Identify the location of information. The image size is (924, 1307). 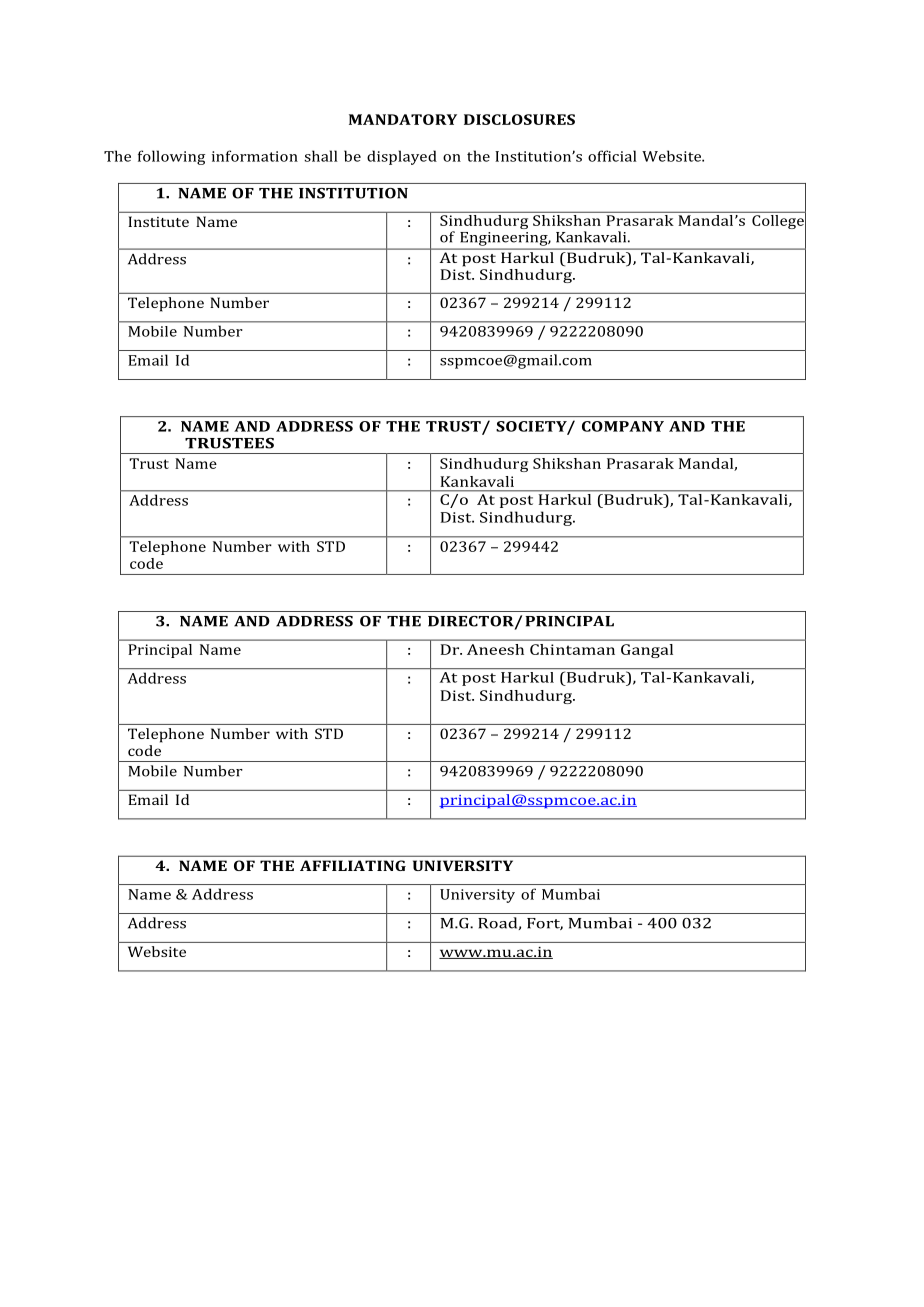
(255, 156).
